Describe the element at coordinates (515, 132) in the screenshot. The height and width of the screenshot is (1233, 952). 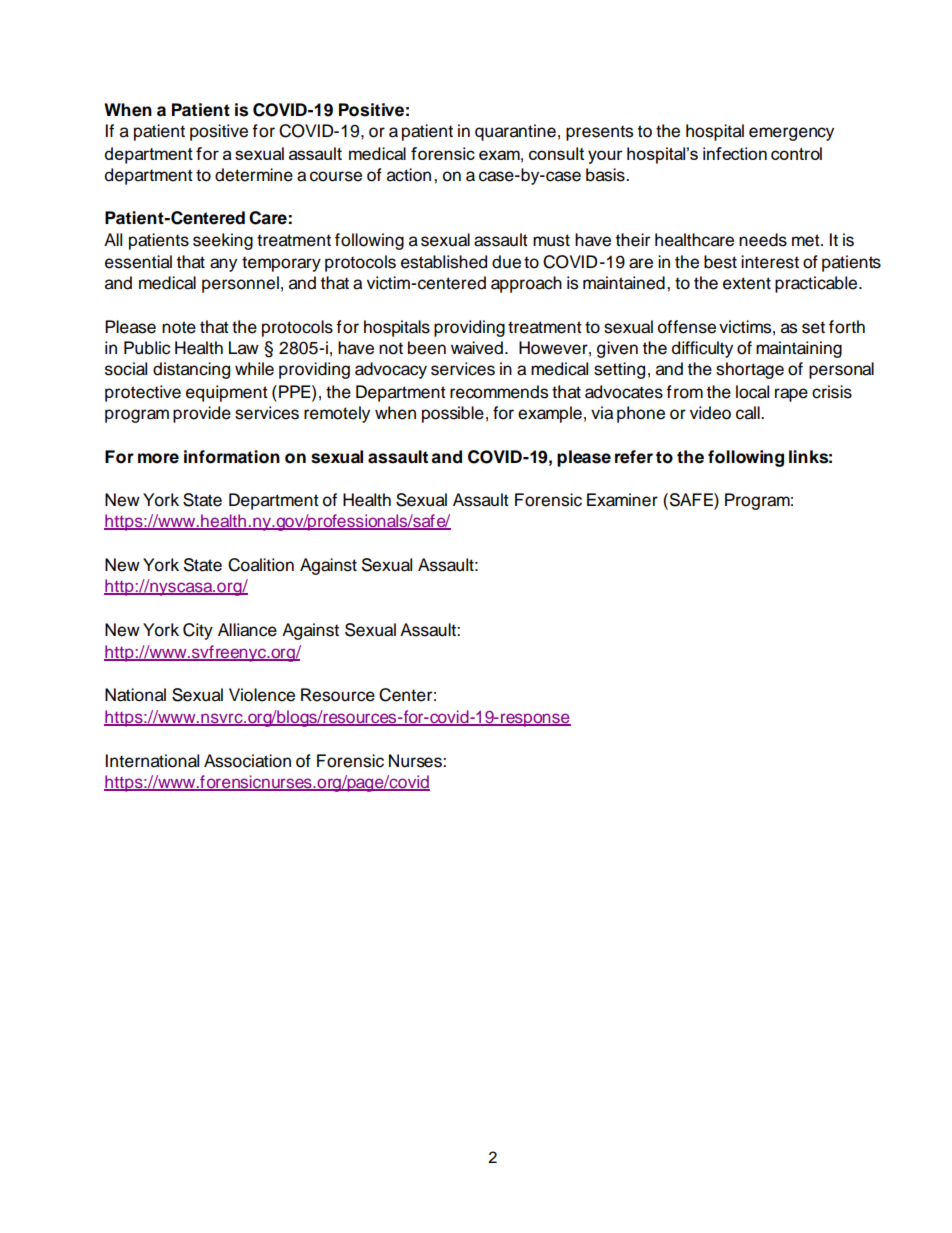
I see `quarantine` at that location.
